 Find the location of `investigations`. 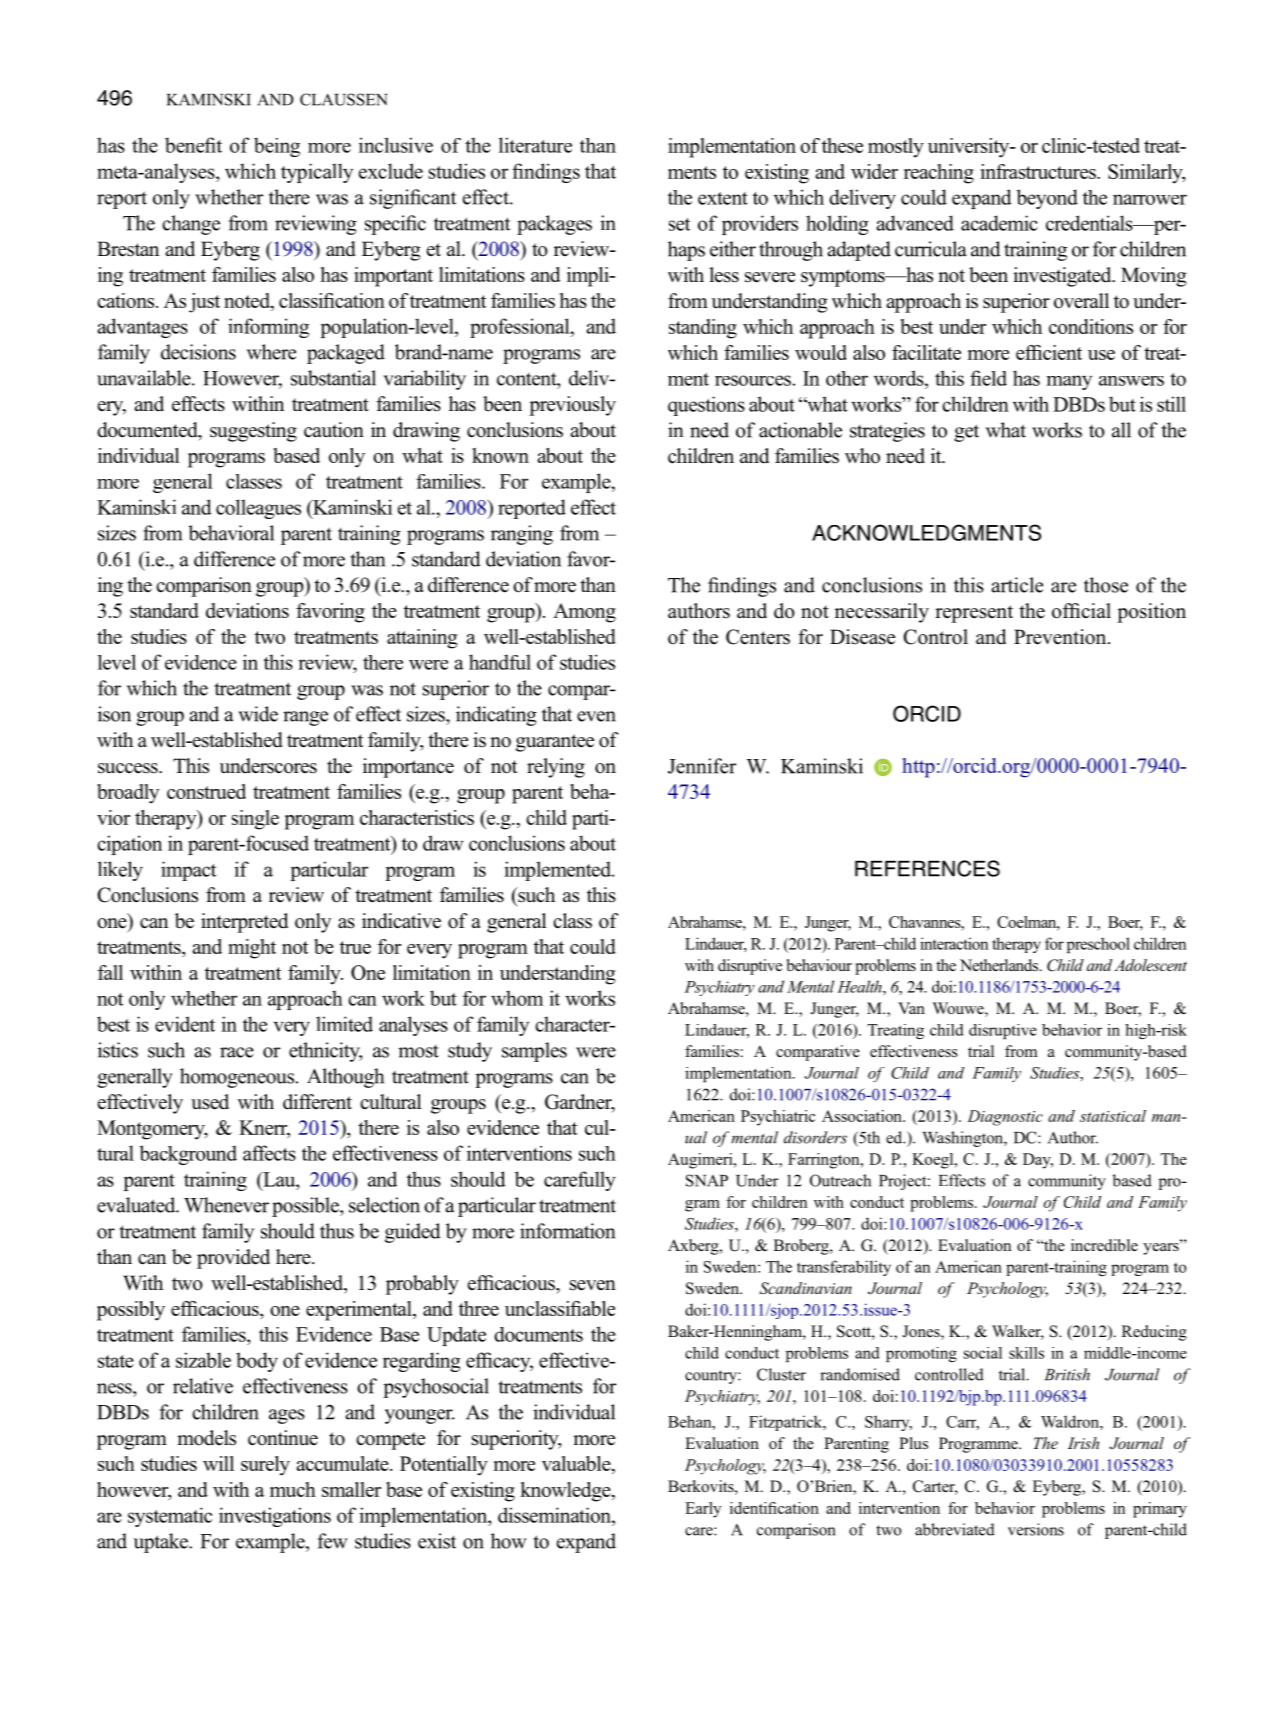

investigations is located at coordinates (275, 1517).
